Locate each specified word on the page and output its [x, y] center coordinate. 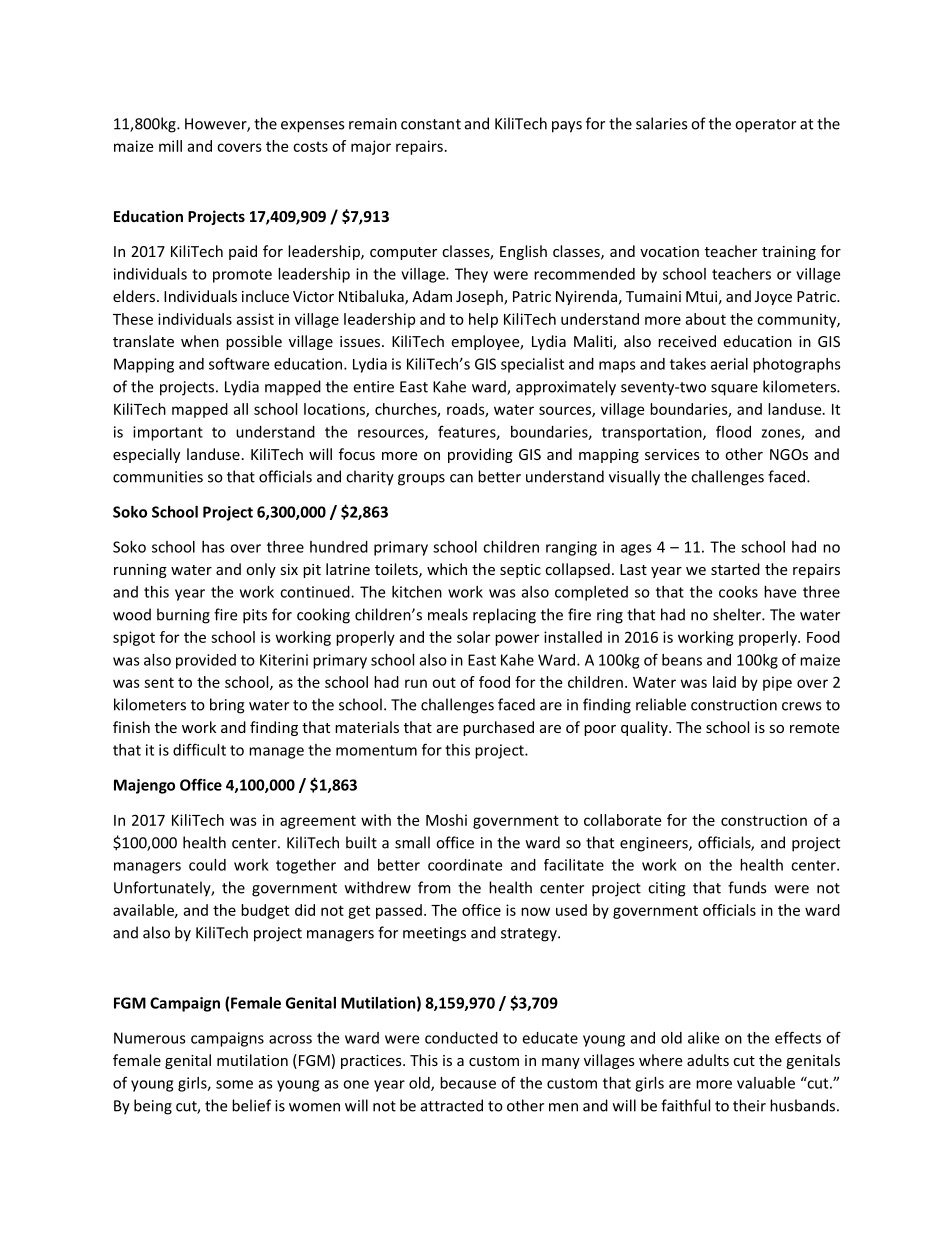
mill [170, 146]
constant [431, 124]
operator [765, 126]
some [234, 1084]
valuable [766, 1083]
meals [448, 614]
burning [183, 616]
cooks [738, 592]
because [468, 1083]
